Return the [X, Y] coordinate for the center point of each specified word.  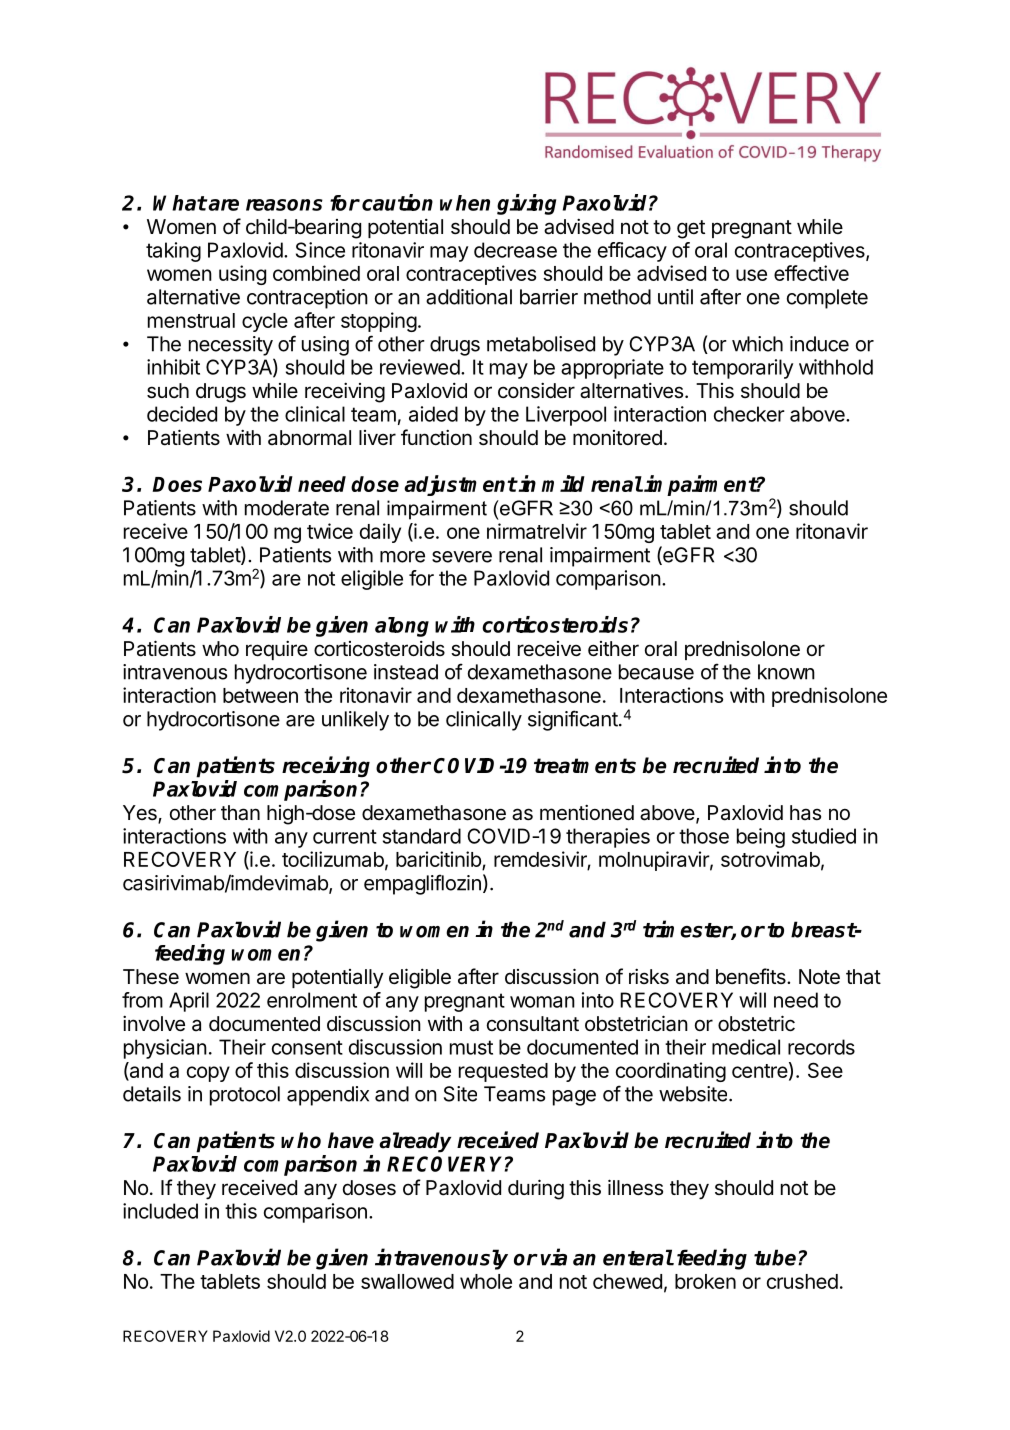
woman [542, 1002]
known [786, 672]
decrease [515, 250]
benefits [752, 976]
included [160, 1211]
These [151, 977]
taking [173, 252]
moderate [287, 508]
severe [462, 557]
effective [811, 273]
